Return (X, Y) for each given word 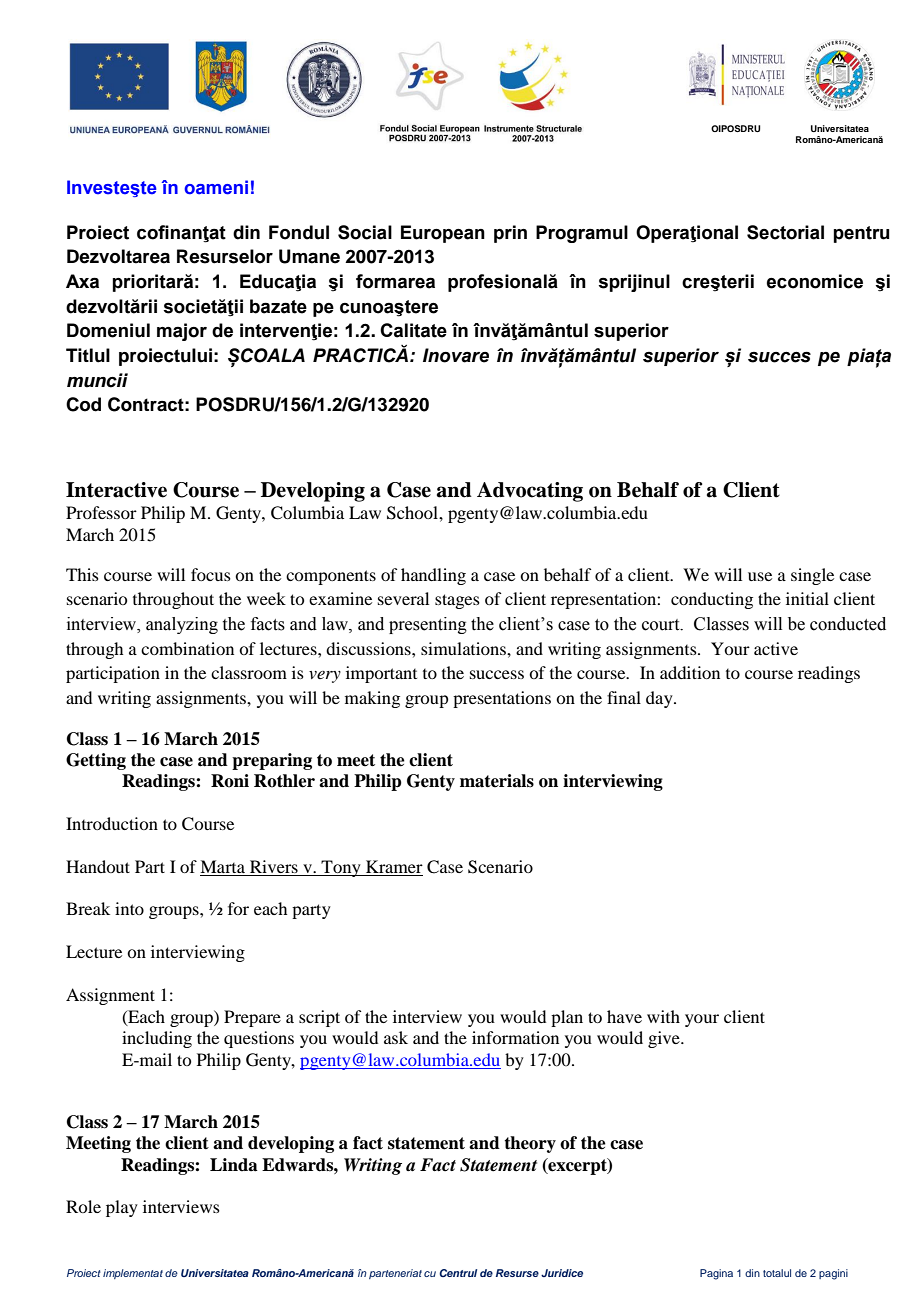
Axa (82, 281)
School (413, 513)
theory (530, 1144)
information (515, 1037)
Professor (101, 512)
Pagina (716, 1274)
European (443, 234)
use (760, 576)
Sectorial (785, 232)
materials (497, 781)
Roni (230, 781)
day (660, 699)
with (663, 1016)
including (157, 1039)
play (122, 1208)
